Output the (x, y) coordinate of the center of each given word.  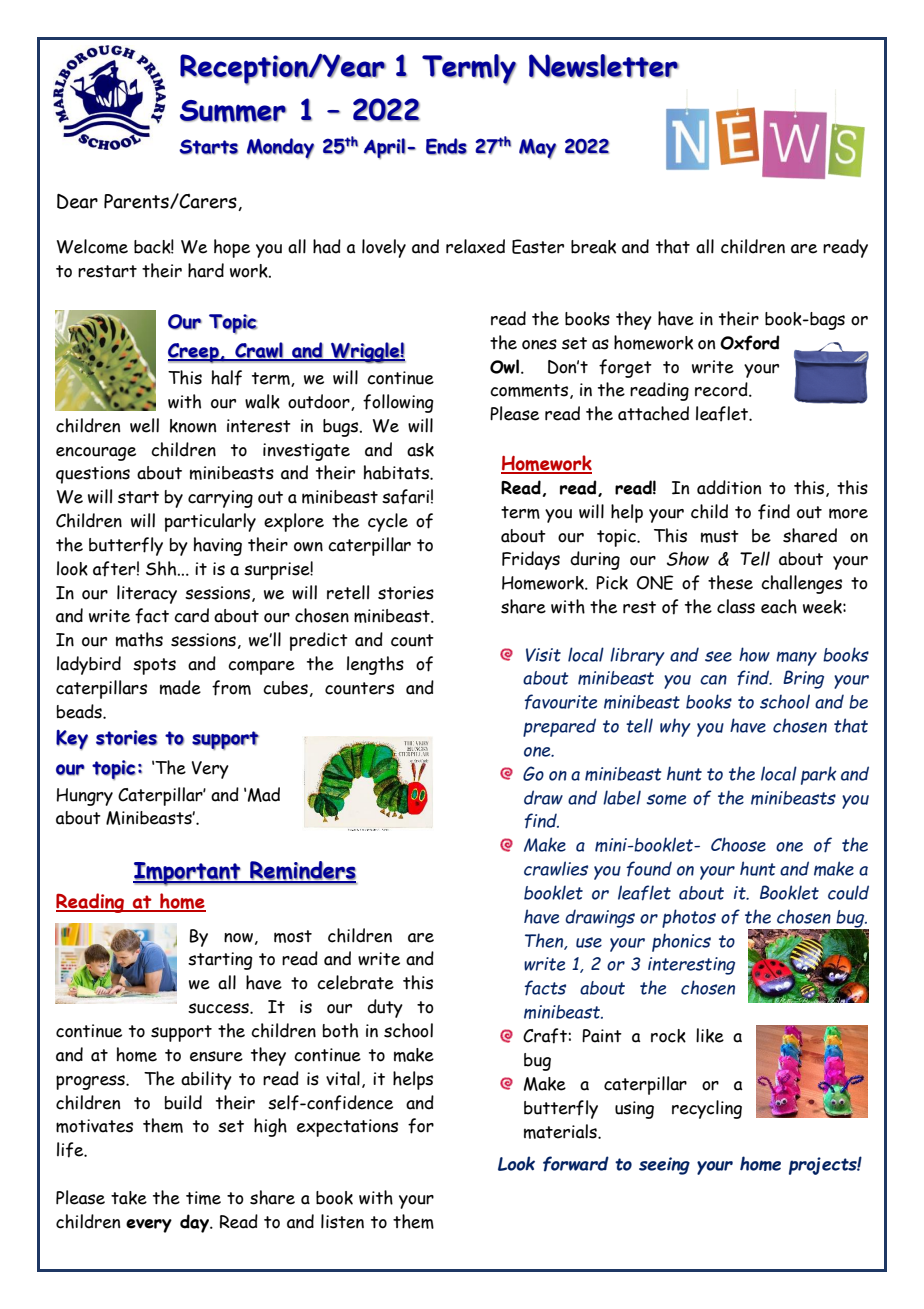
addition (729, 487)
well (144, 425)
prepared (559, 727)
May (538, 149)
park (819, 775)
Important (188, 874)
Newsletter (604, 66)
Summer (233, 111)
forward (576, 1164)
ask (420, 450)
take (129, 1198)
